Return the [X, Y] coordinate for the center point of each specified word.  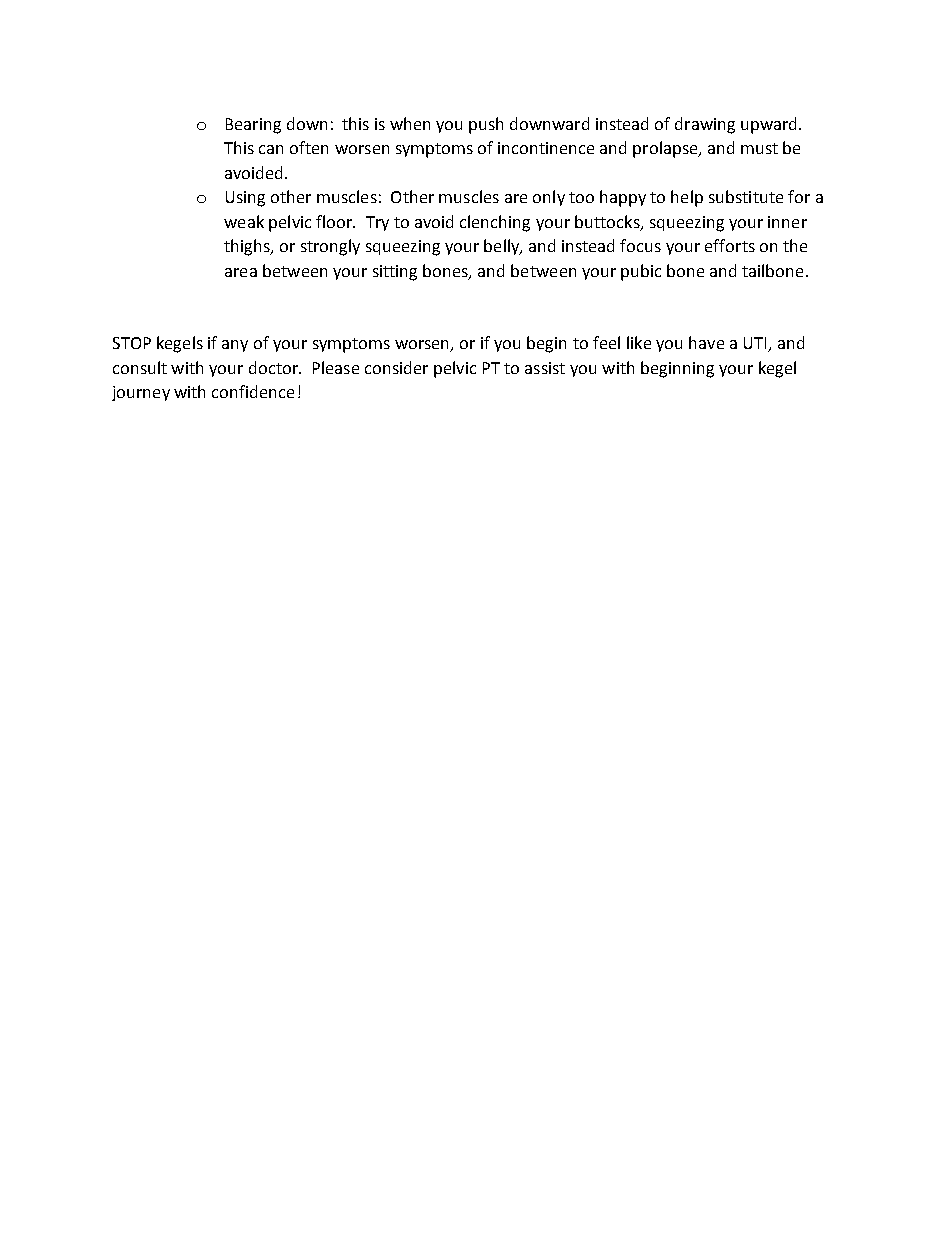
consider [396, 367]
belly [503, 247]
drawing [705, 125]
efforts [730, 245]
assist [545, 368]
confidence [253, 391]
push [486, 125]
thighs [248, 247]
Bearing [253, 126]
